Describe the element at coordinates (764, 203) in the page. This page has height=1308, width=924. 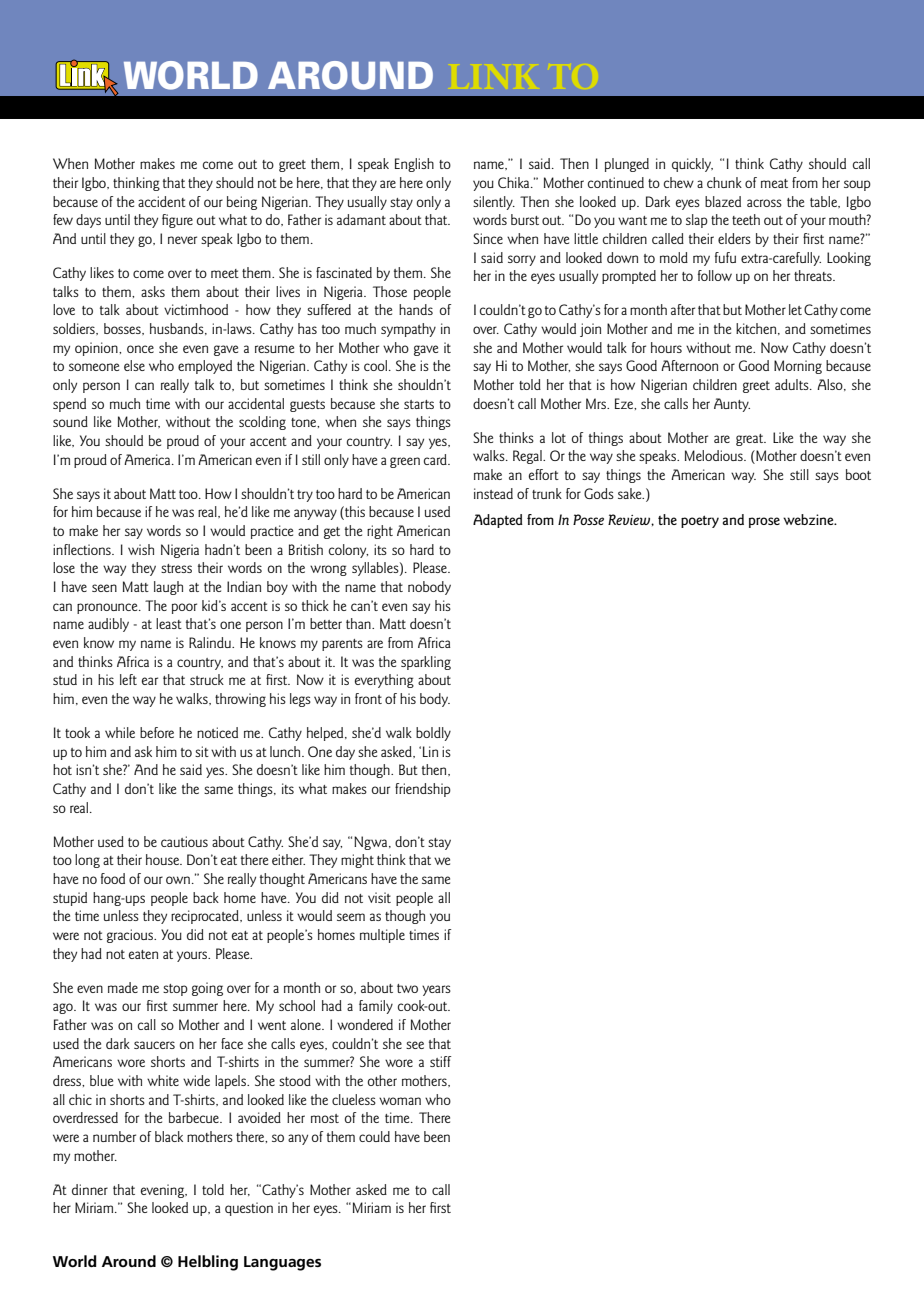
I see `across` at that location.
